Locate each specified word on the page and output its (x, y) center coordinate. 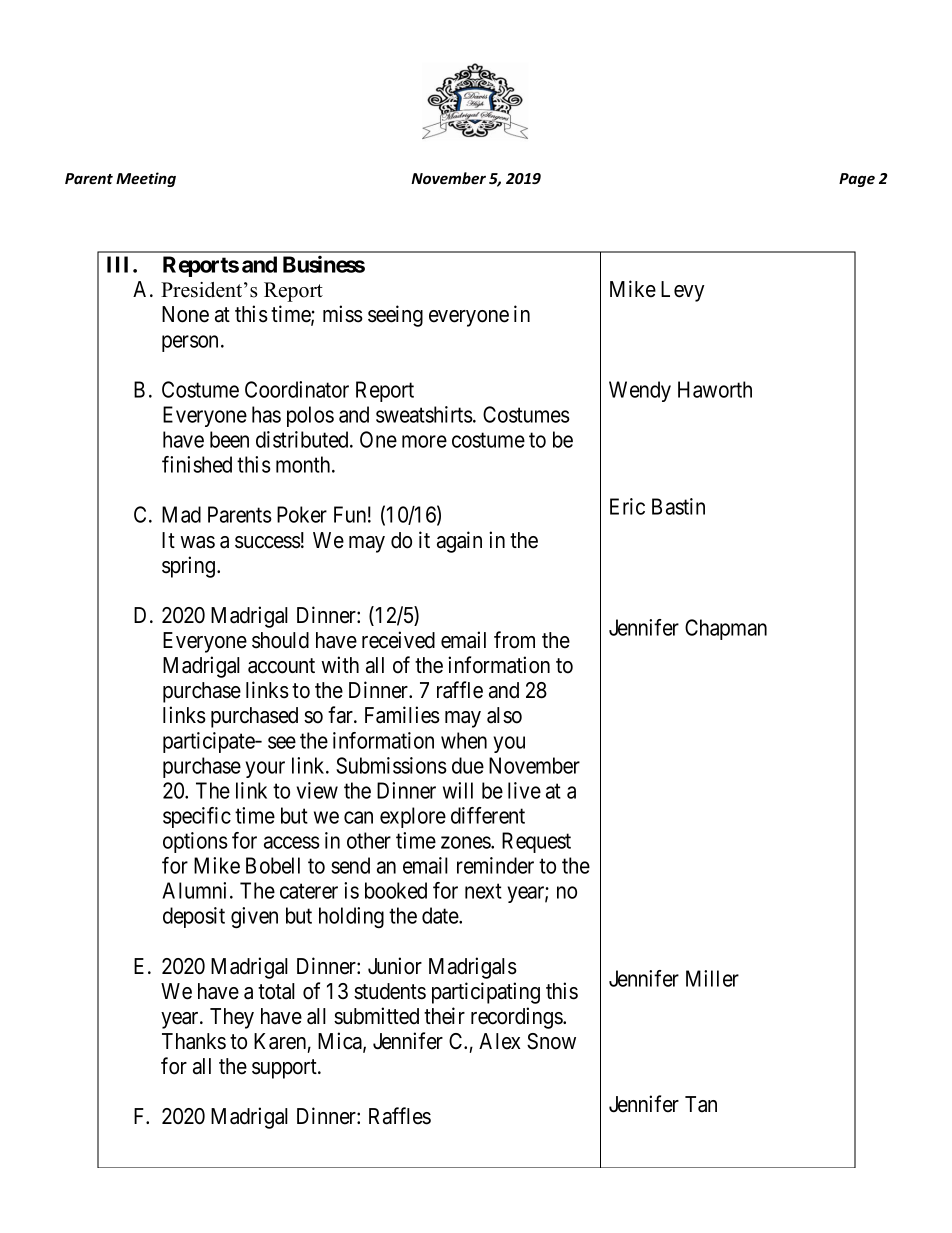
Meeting (146, 179)
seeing (395, 316)
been (229, 439)
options (195, 842)
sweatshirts (424, 414)
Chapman (726, 629)
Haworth (715, 389)
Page (857, 180)
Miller (712, 978)
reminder (495, 865)
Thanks (194, 1041)
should (280, 640)
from (514, 640)
